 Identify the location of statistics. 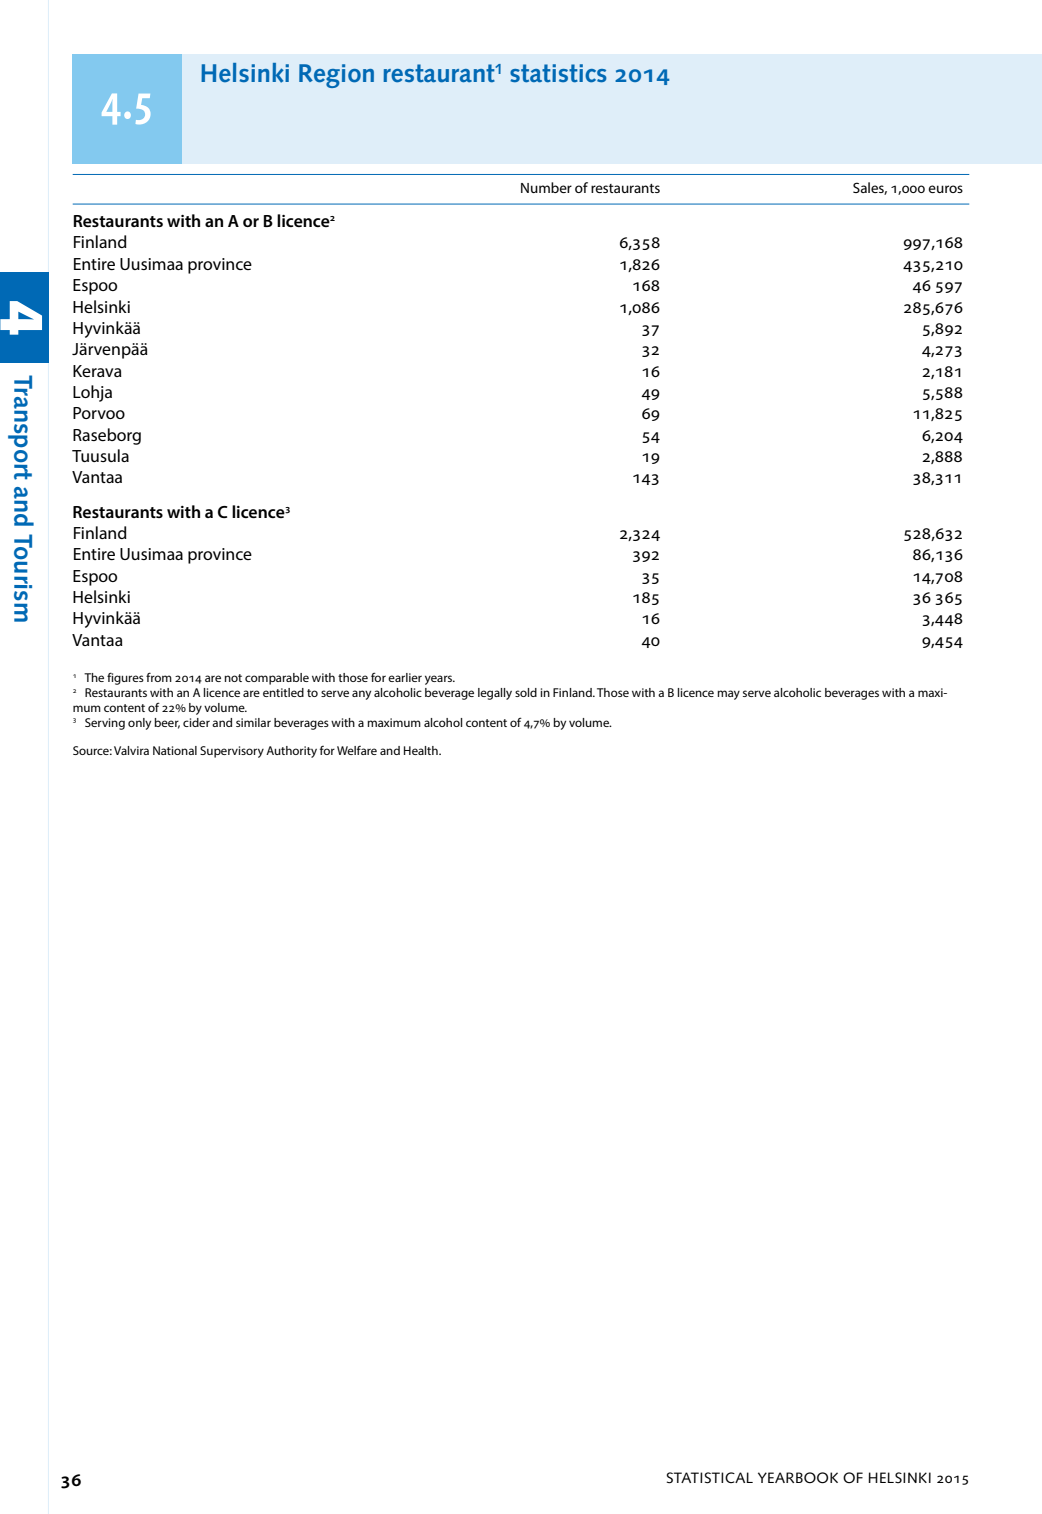
(558, 73).
